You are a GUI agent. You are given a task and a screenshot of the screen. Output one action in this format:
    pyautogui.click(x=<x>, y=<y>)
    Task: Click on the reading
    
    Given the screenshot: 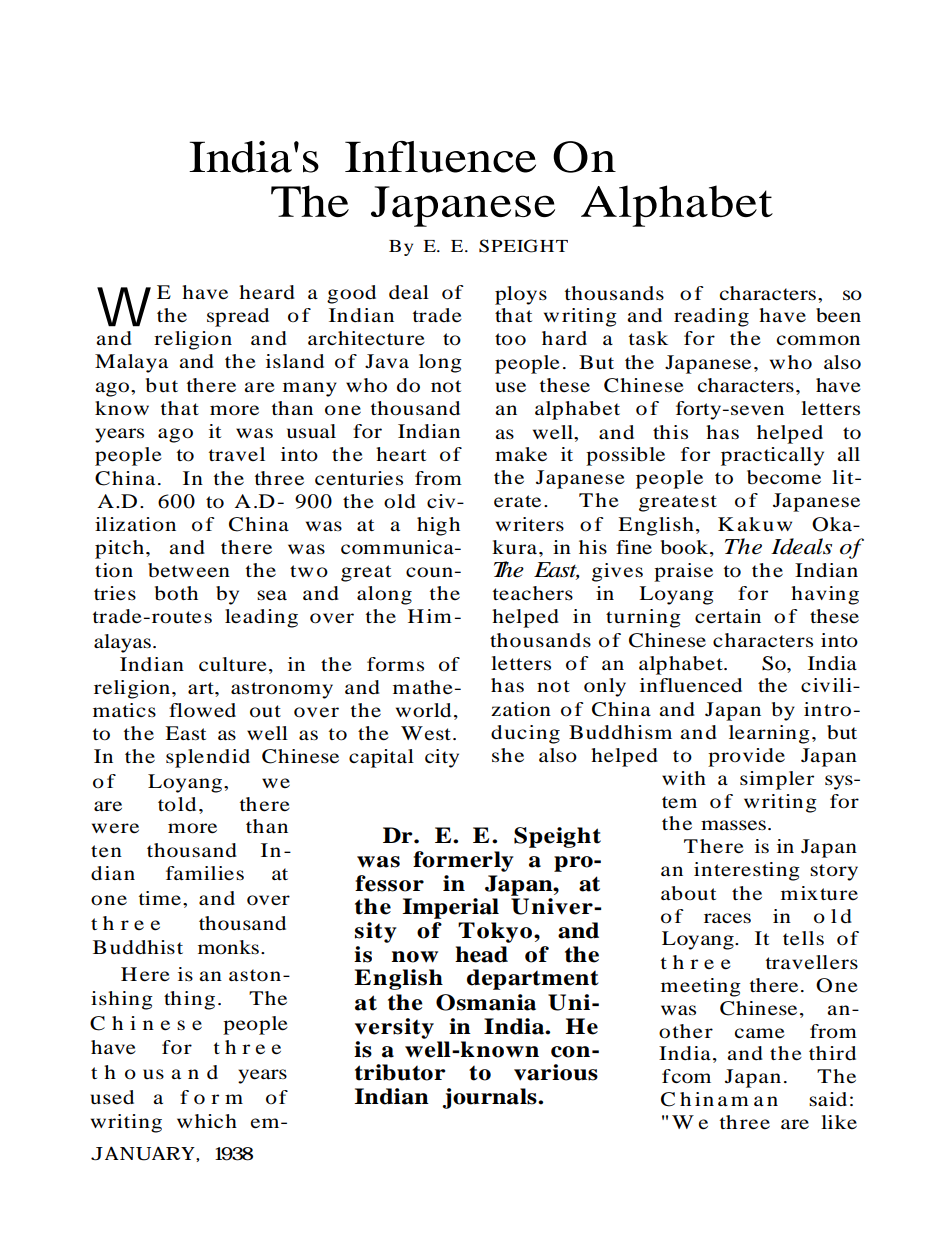 What is the action you would take?
    pyautogui.click(x=711, y=317)
